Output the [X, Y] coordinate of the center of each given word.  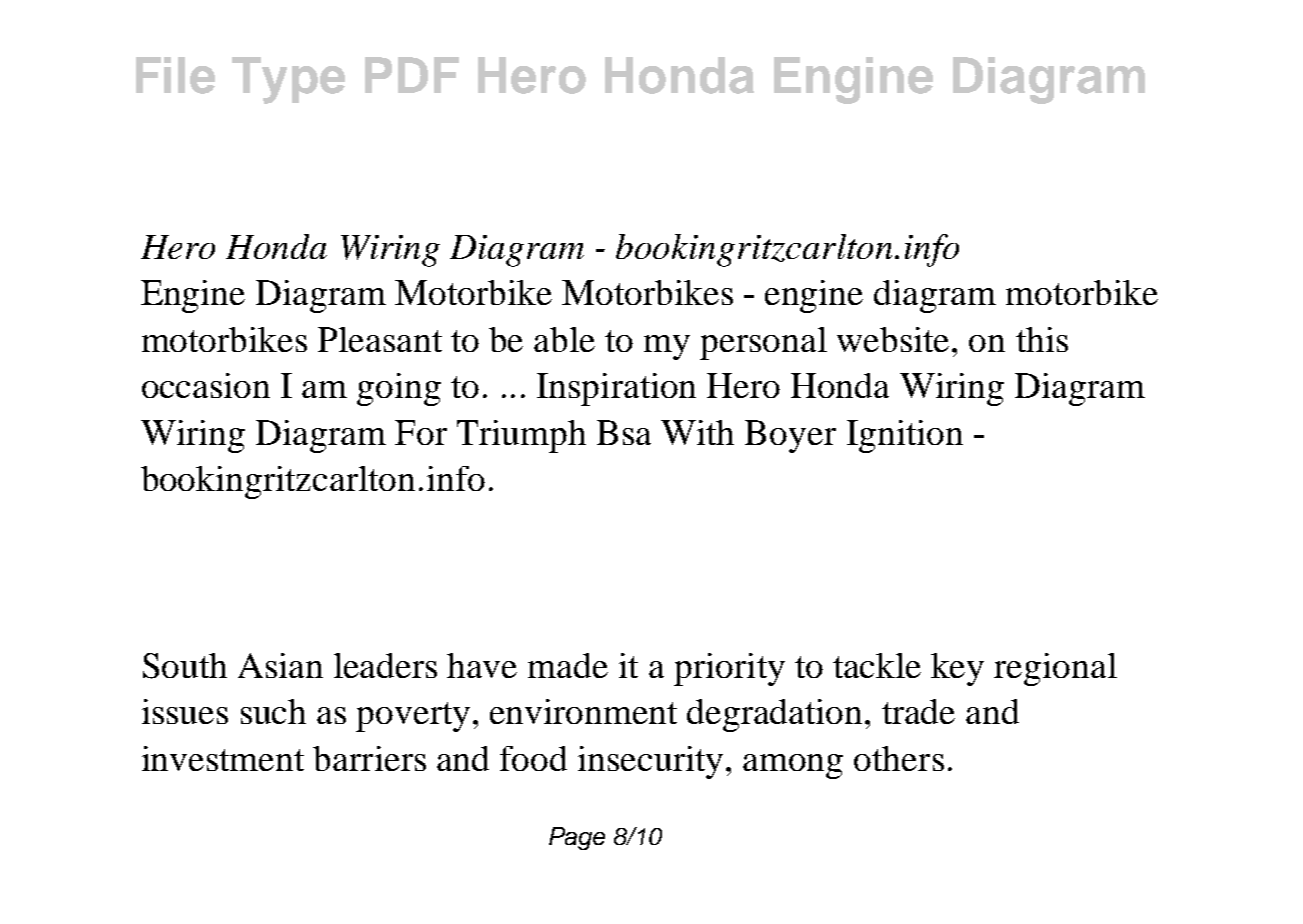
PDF [412, 75]
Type [288, 80]
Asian [280, 665]
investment [223, 758]
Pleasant [380, 339]
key [957, 669]
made [568, 665]
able [564, 339]
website [893, 339]
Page [577, 838]
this [1042, 339]
